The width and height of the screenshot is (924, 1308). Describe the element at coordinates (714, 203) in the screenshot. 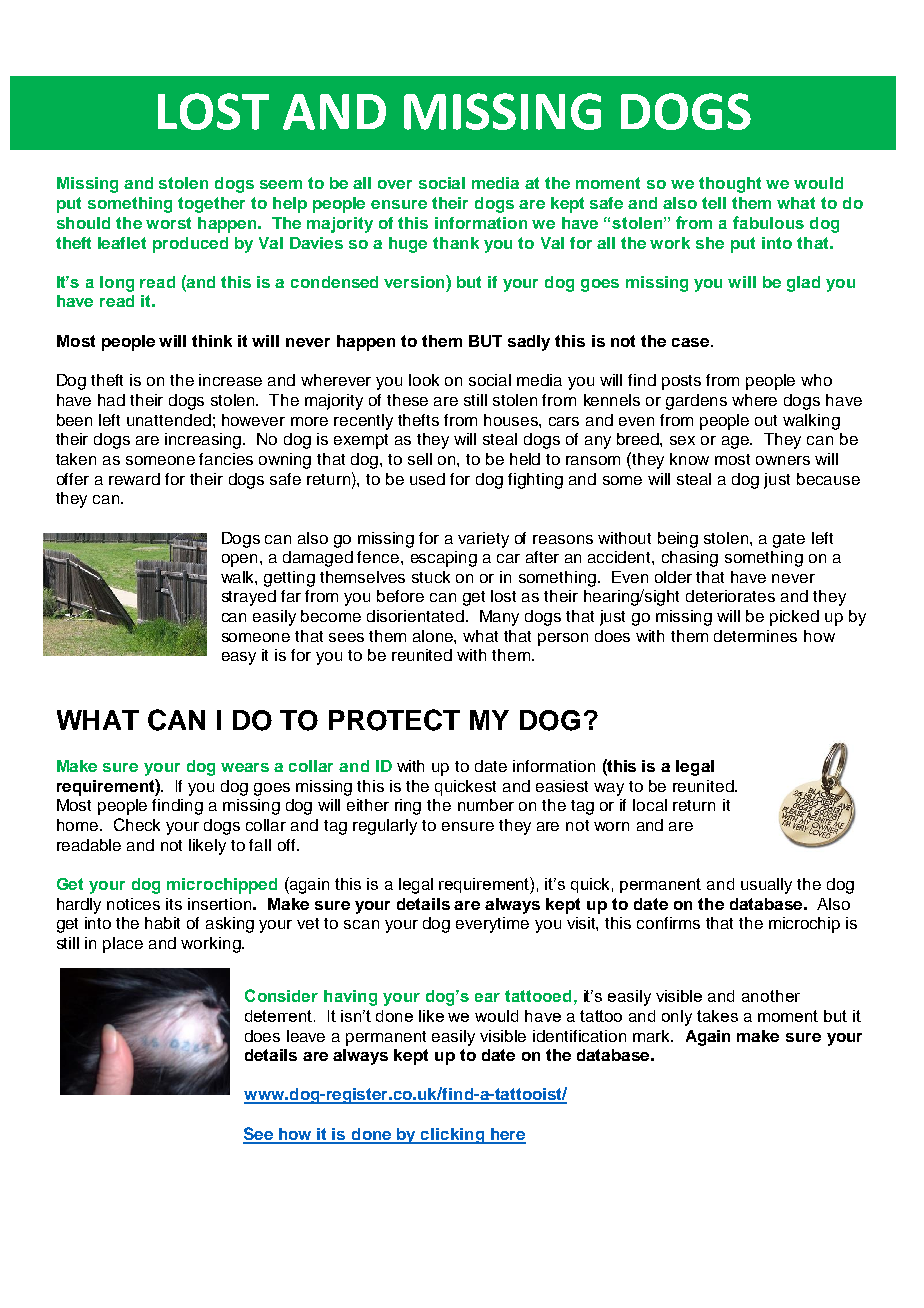

I see `tell` at that location.
